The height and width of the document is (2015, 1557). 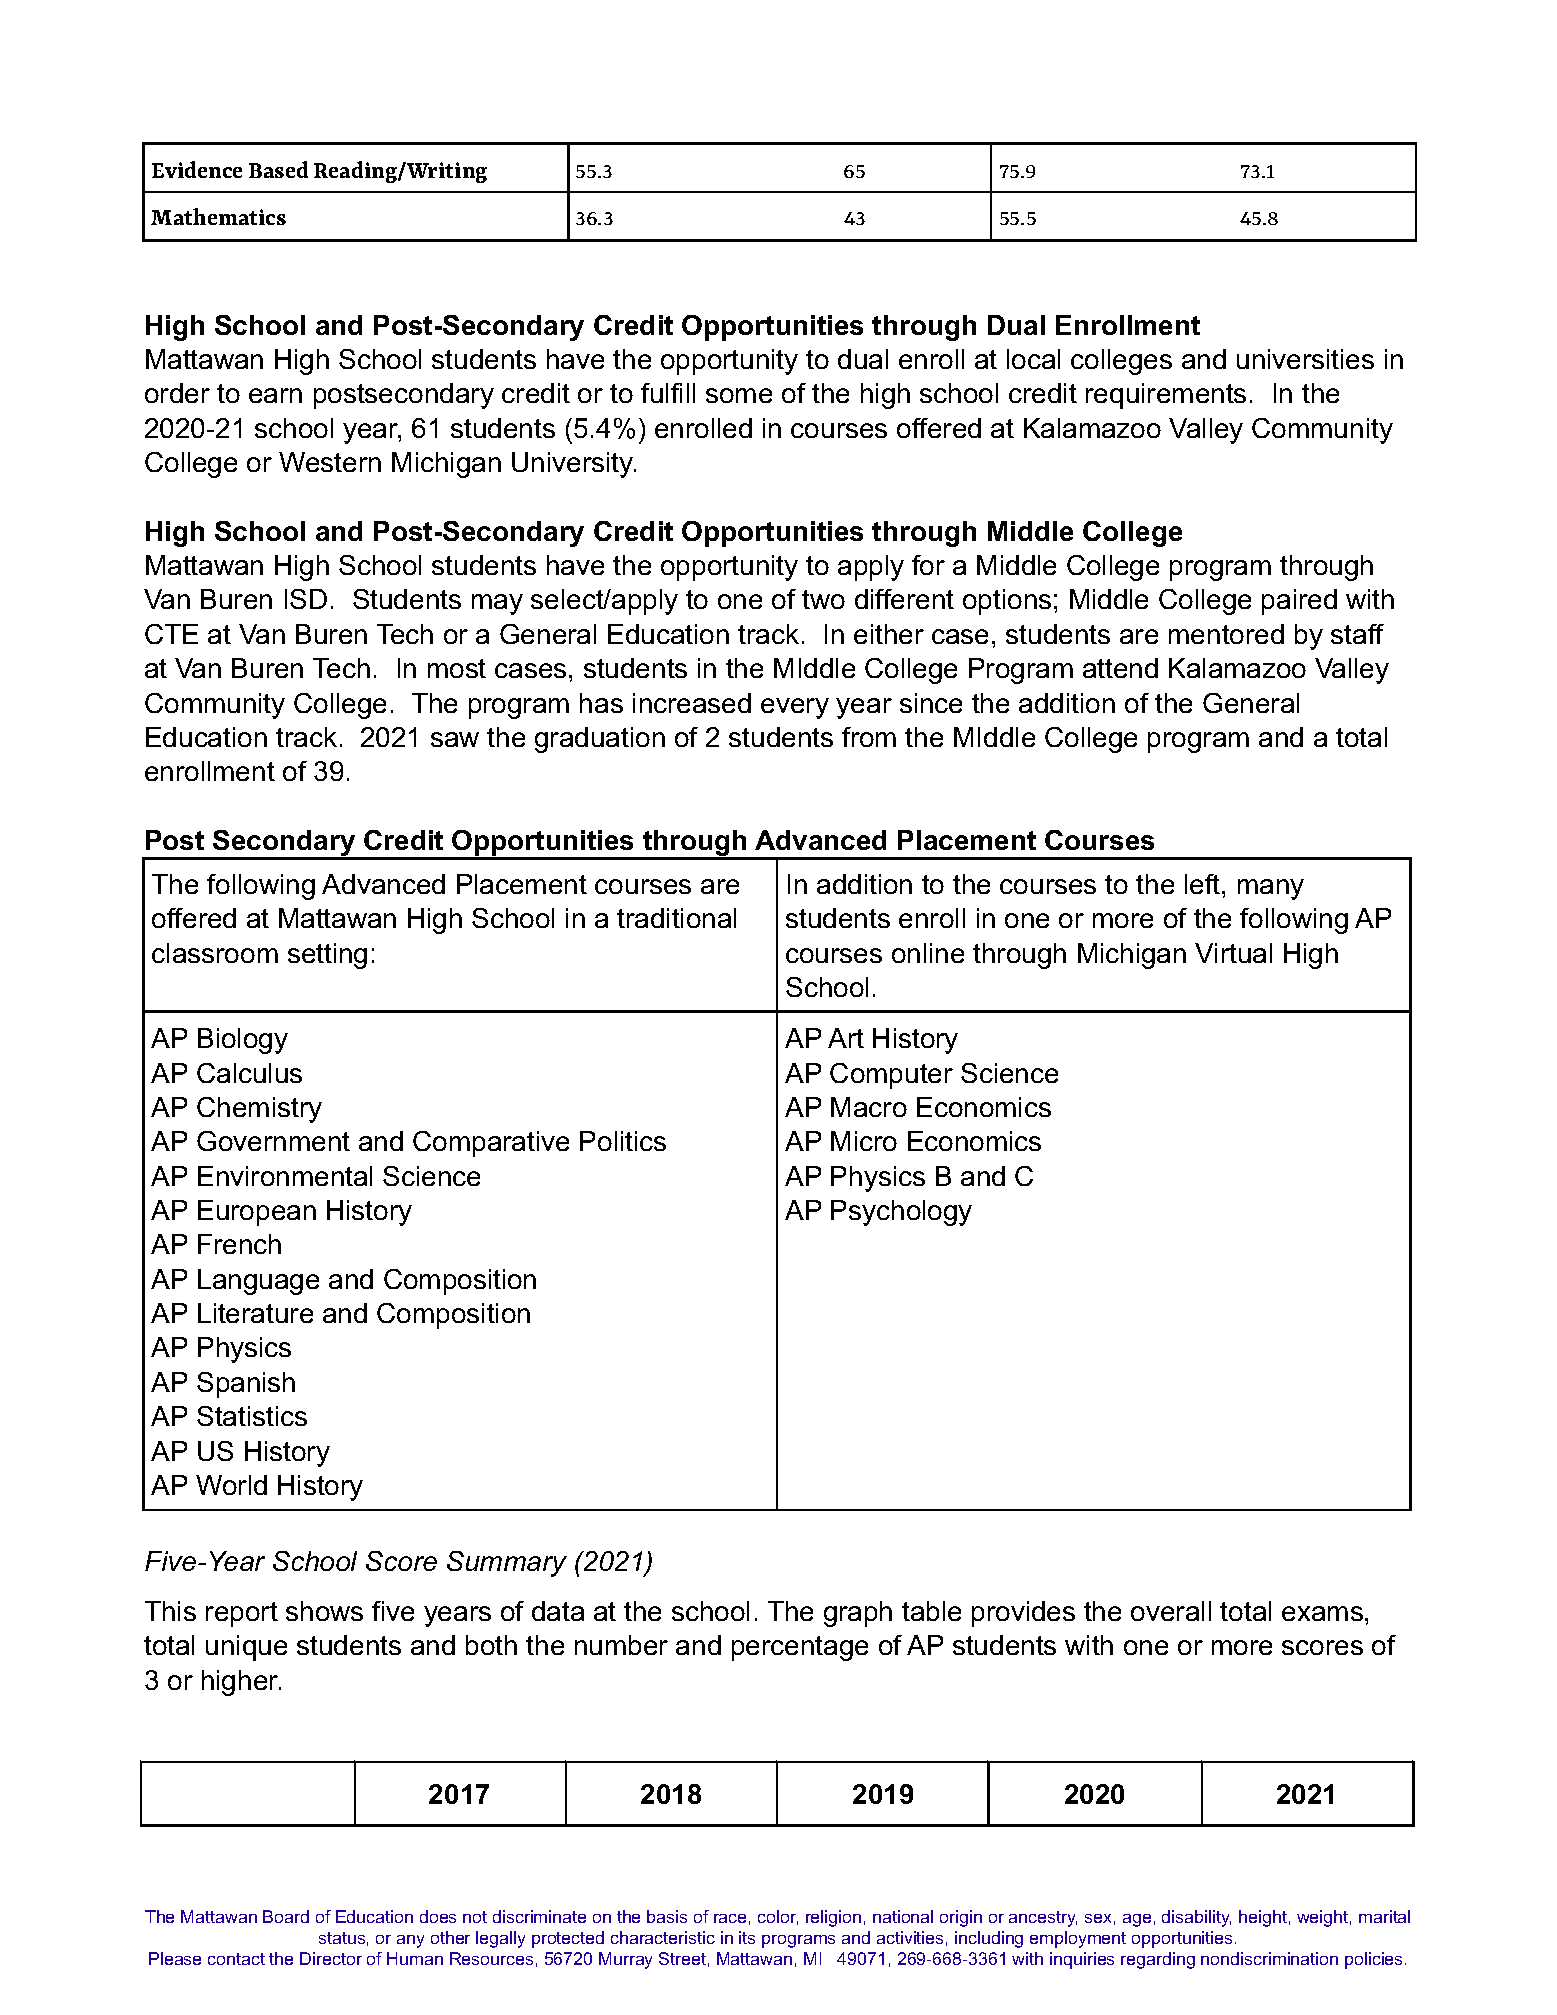 I want to click on color, so click(x=778, y=1917).
